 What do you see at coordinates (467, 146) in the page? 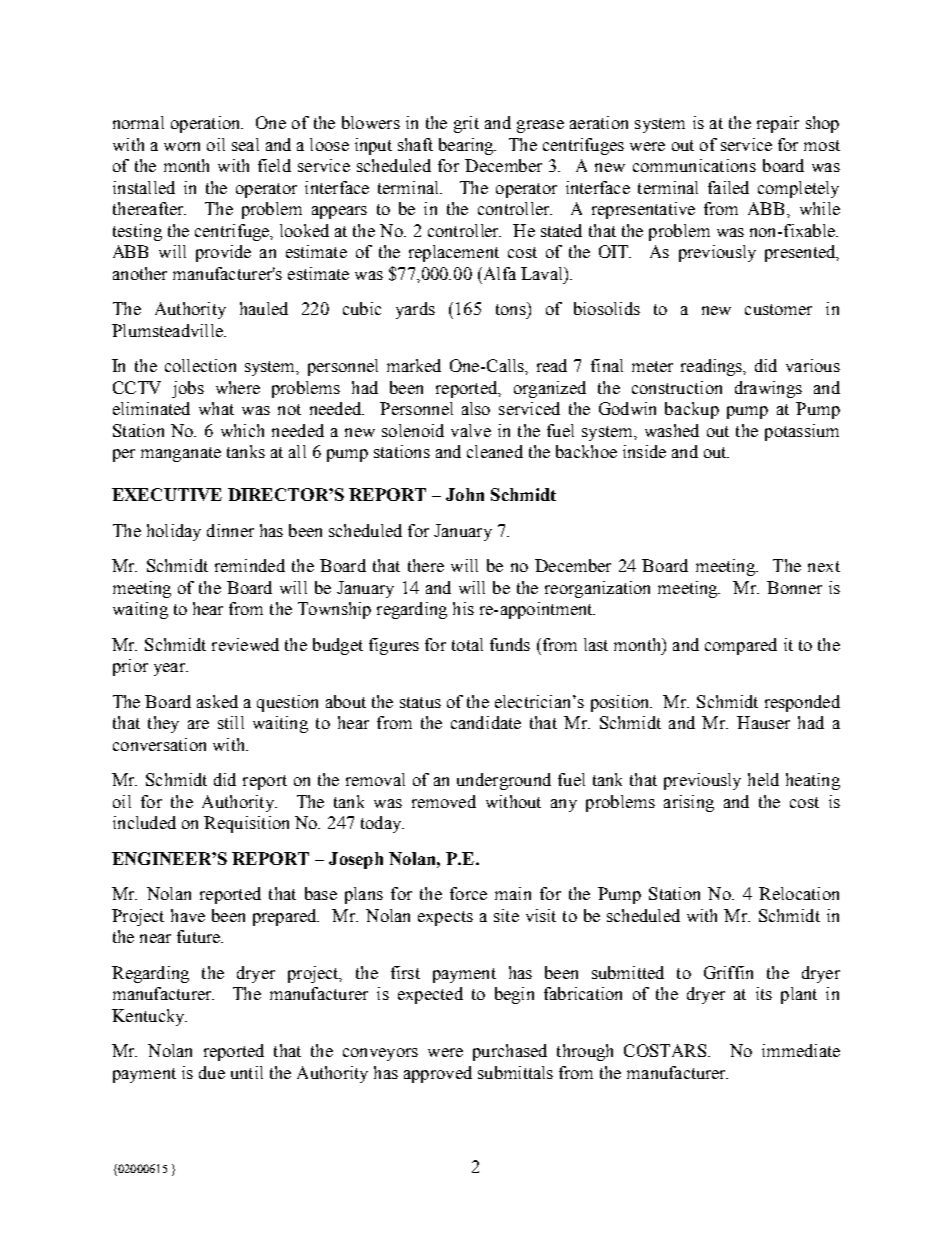
I see `bearing` at bounding box center [467, 146].
